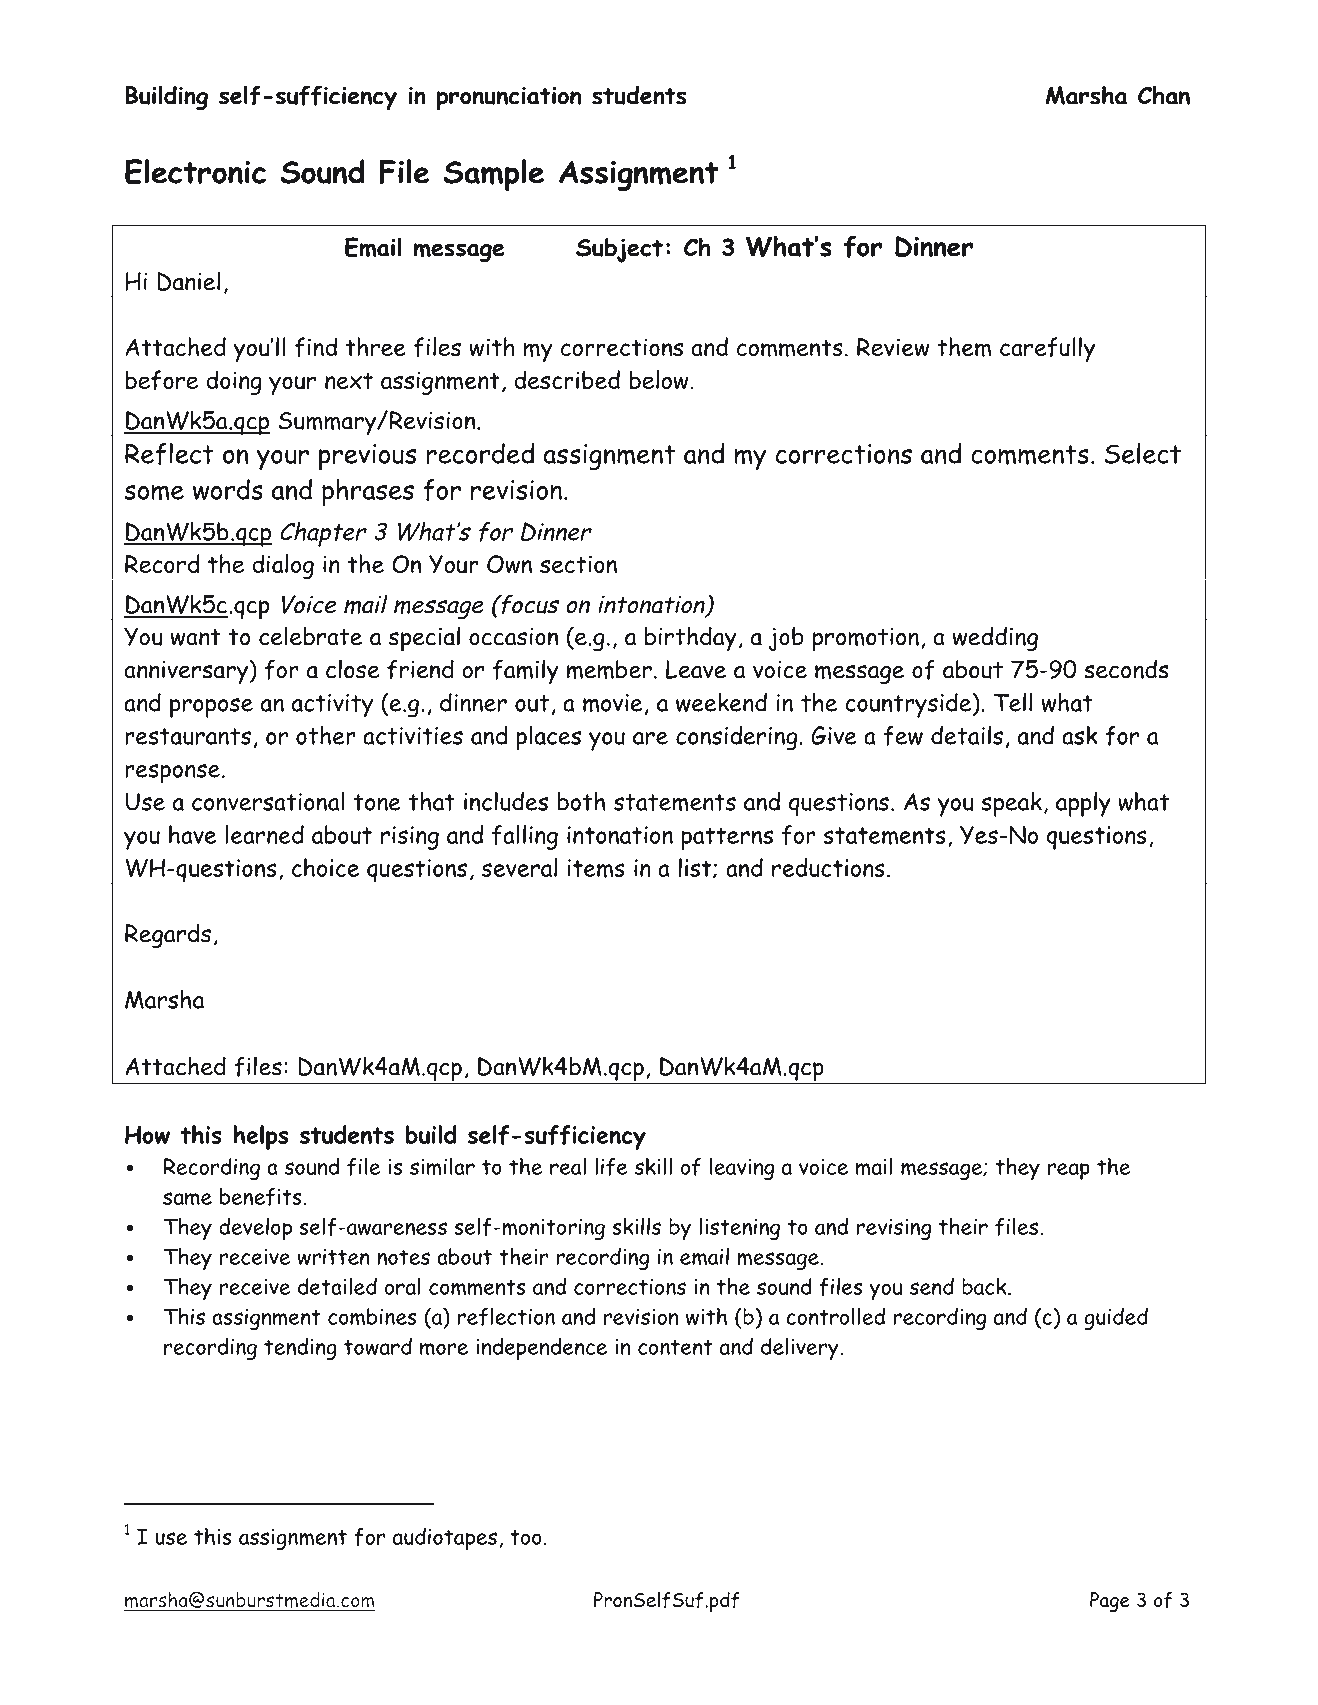  I want to click on wedding, so click(995, 638).
